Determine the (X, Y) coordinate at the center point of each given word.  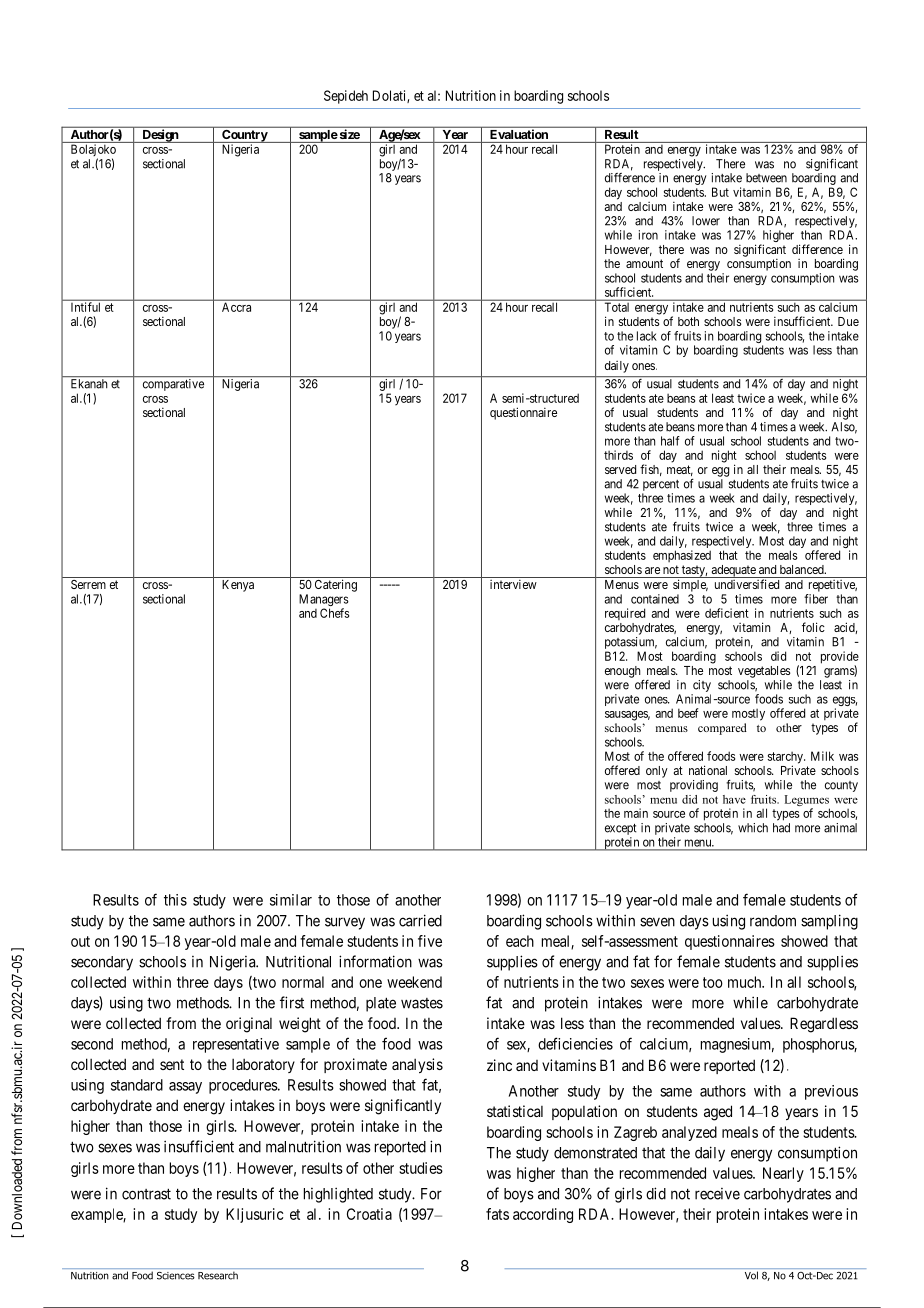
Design (160, 136)
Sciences (176, 1276)
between (766, 178)
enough (623, 672)
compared (722, 729)
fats (497, 1214)
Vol (751, 1275)
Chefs (334, 613)
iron (648, 235)
